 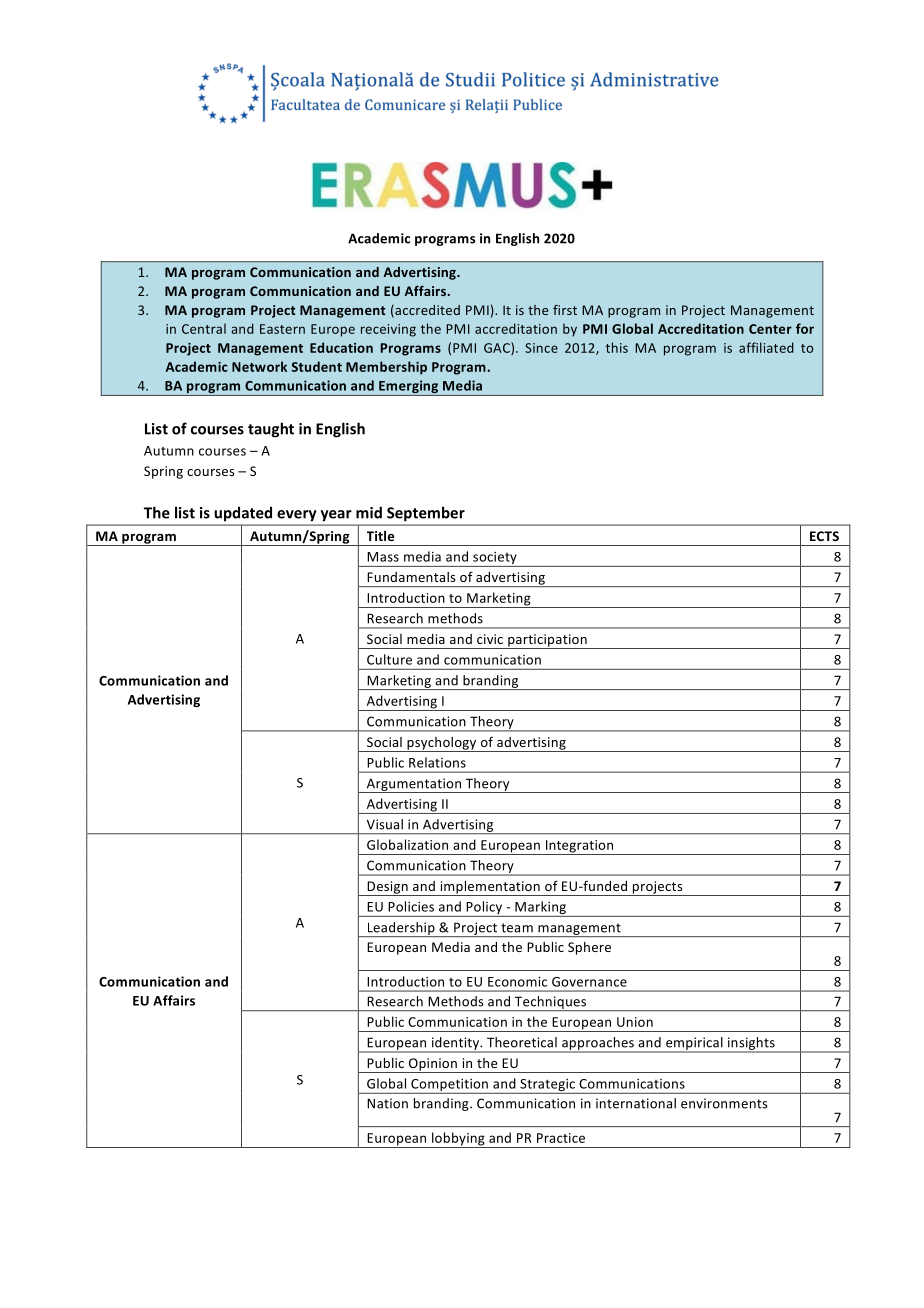 I want to click on participation, so click(x=547, y=641).
